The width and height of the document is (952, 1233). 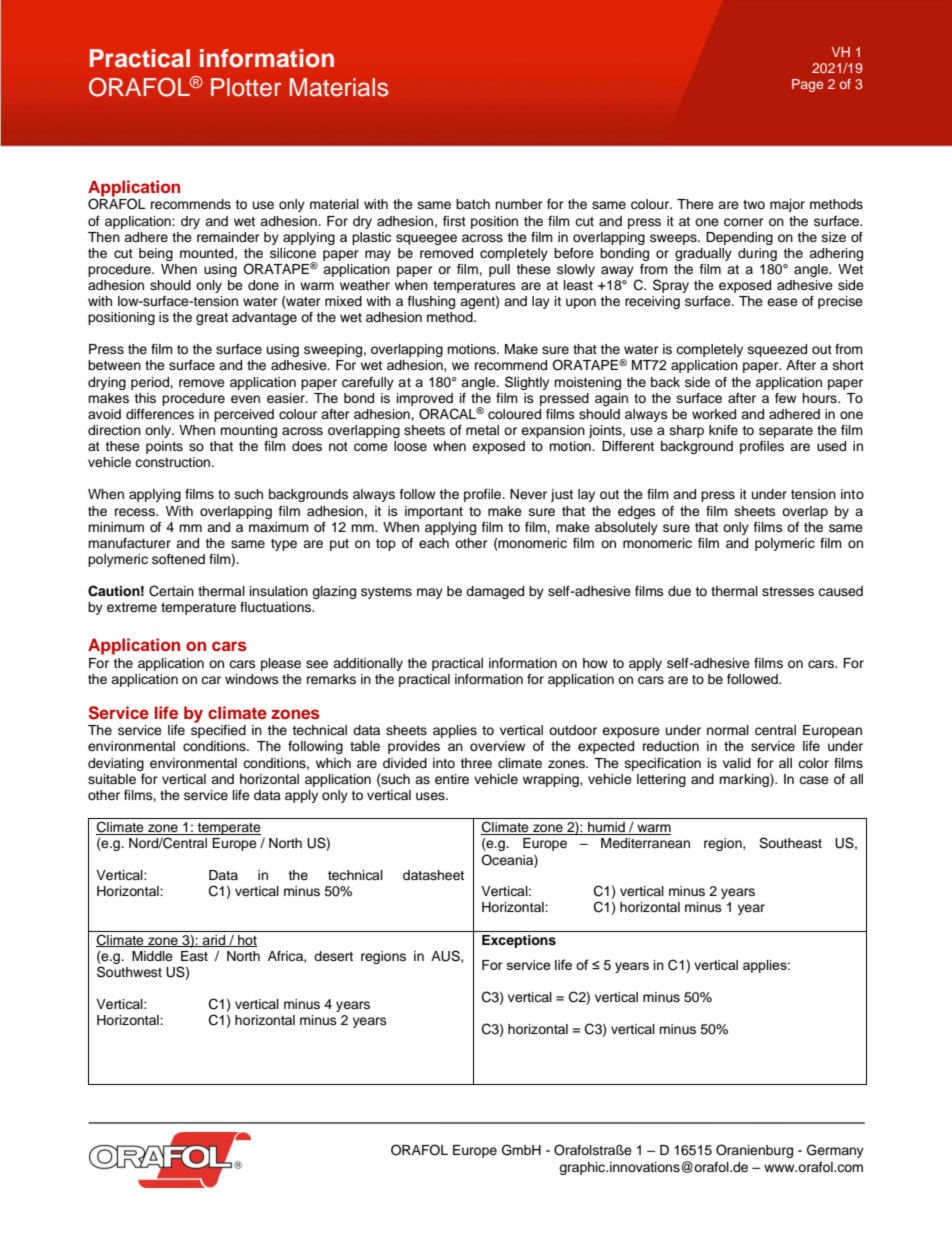 What do you see at coordinates (737, 763) in the document?
I see `valid` at bounding box center [737, 763].
